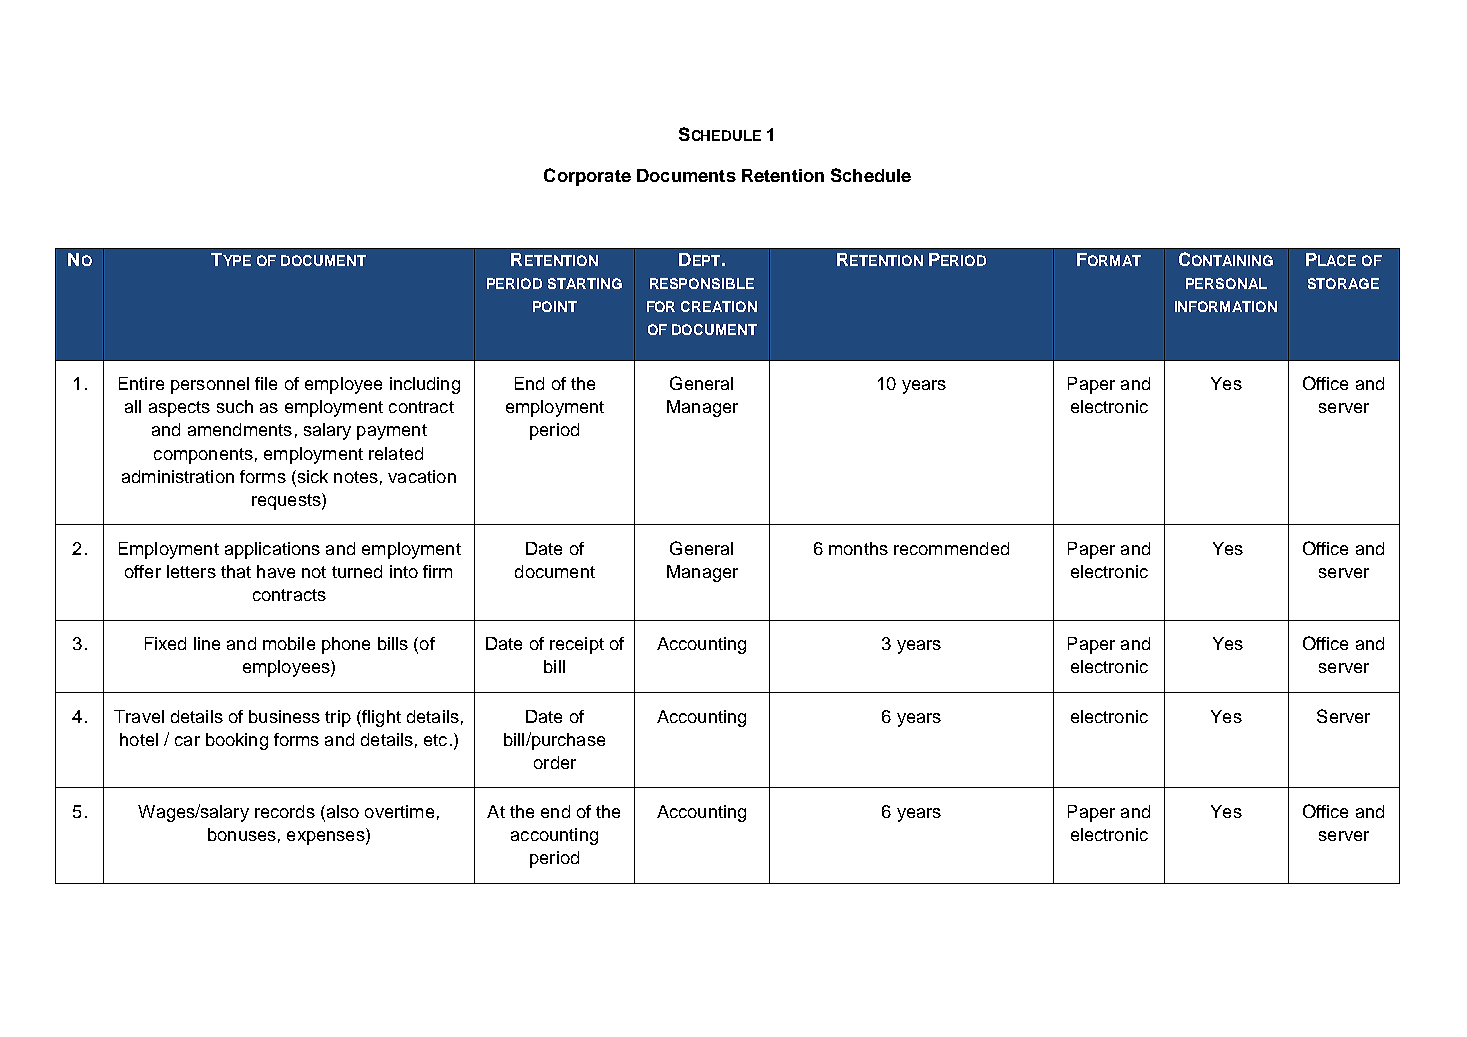 This image has width=1467, height=1037. Describe the element at coordinates (951, 548) in the image. I see `recommended` at that location.
